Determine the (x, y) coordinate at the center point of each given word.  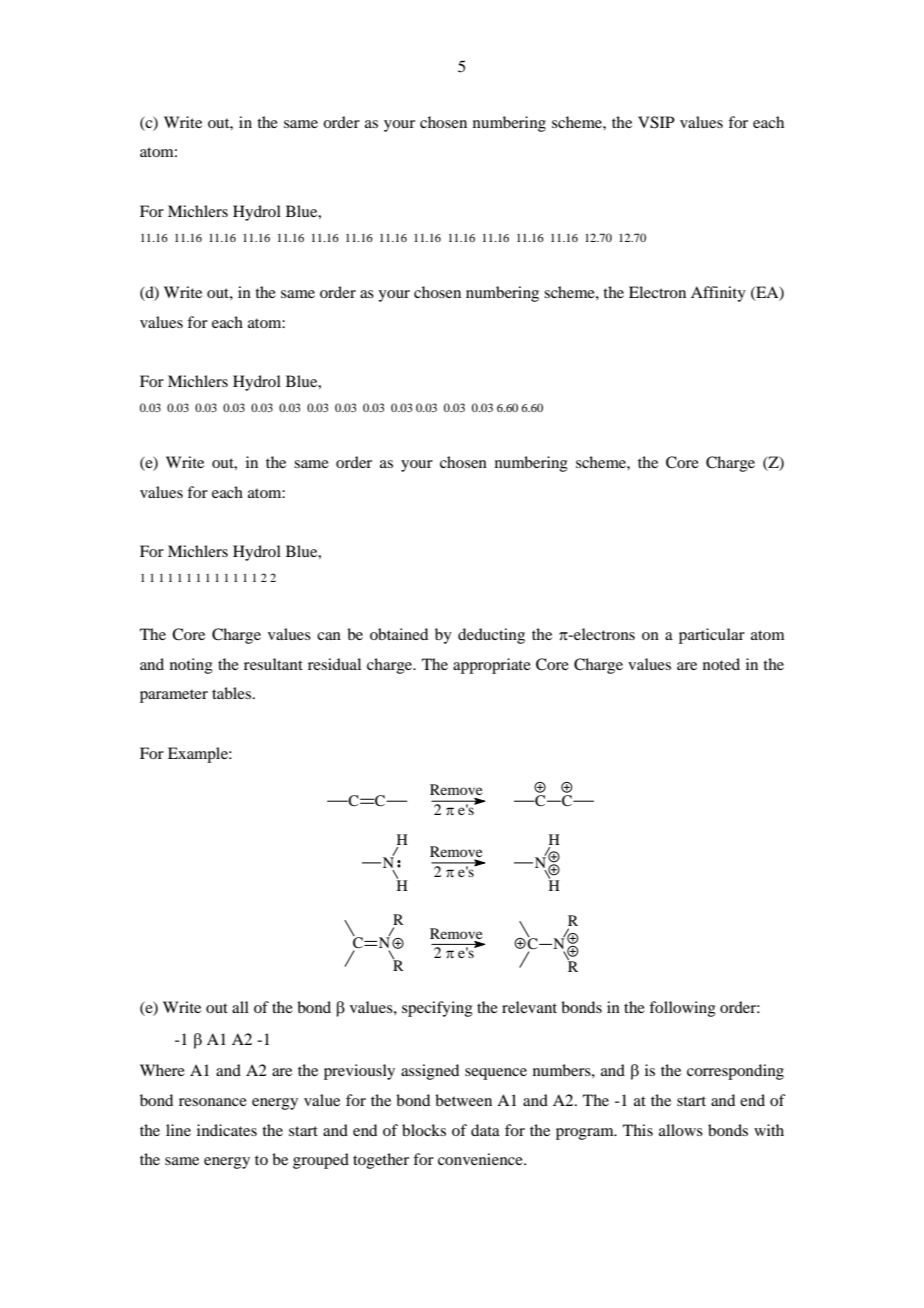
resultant (273, 664)
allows (681, 1130)
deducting (491, 636)
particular (712, 636)
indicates (227, 1130)
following (682, 1009)
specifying (437, 1009)
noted (721, 664)
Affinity (718, 294)
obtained (399, 634)
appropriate (492, 666)
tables (233, 693)
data (485, 1130)
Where (162, 1070)
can (329, 636)
